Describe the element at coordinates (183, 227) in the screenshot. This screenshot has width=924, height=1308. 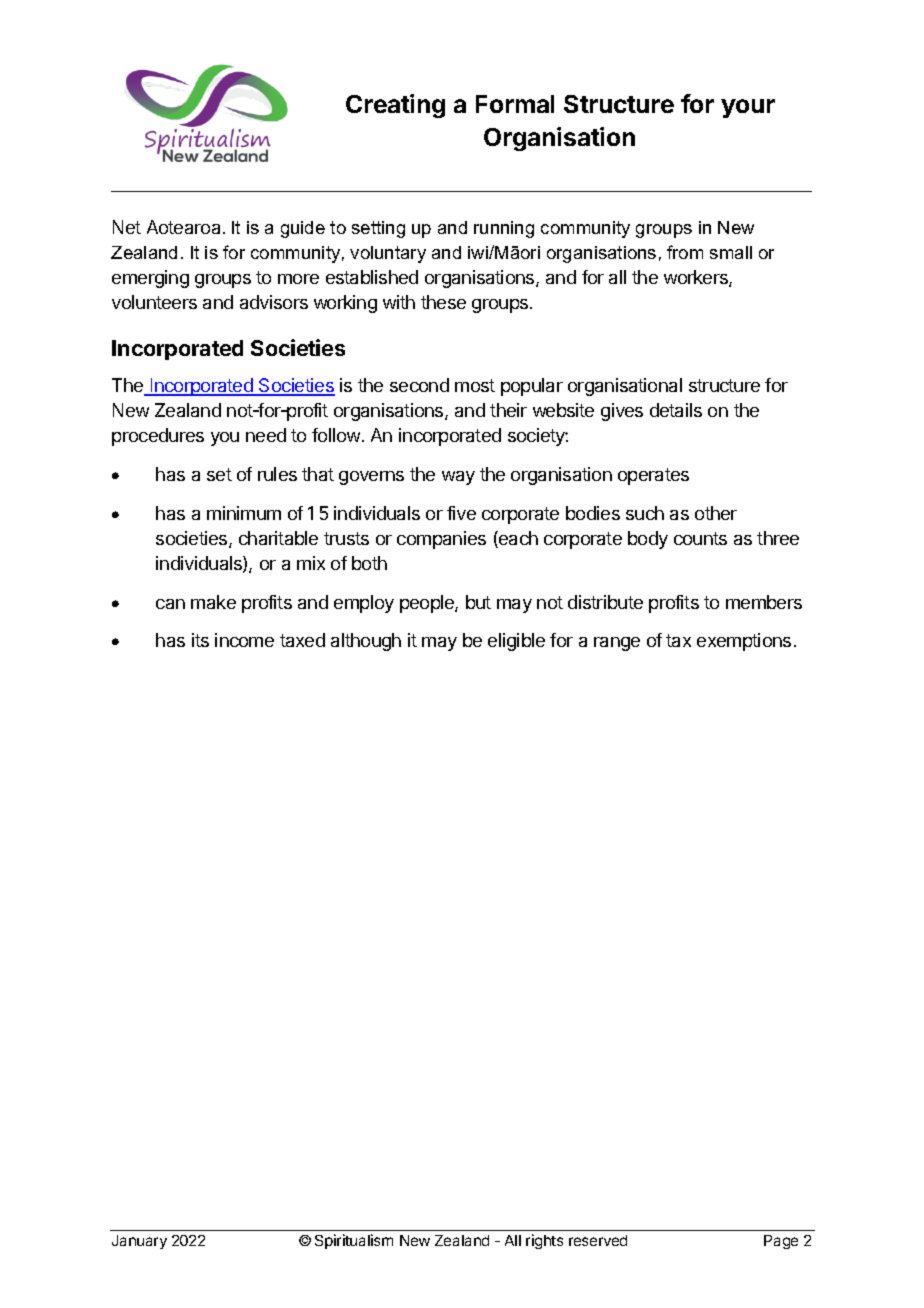
I see `Aotearoa` at that location.
